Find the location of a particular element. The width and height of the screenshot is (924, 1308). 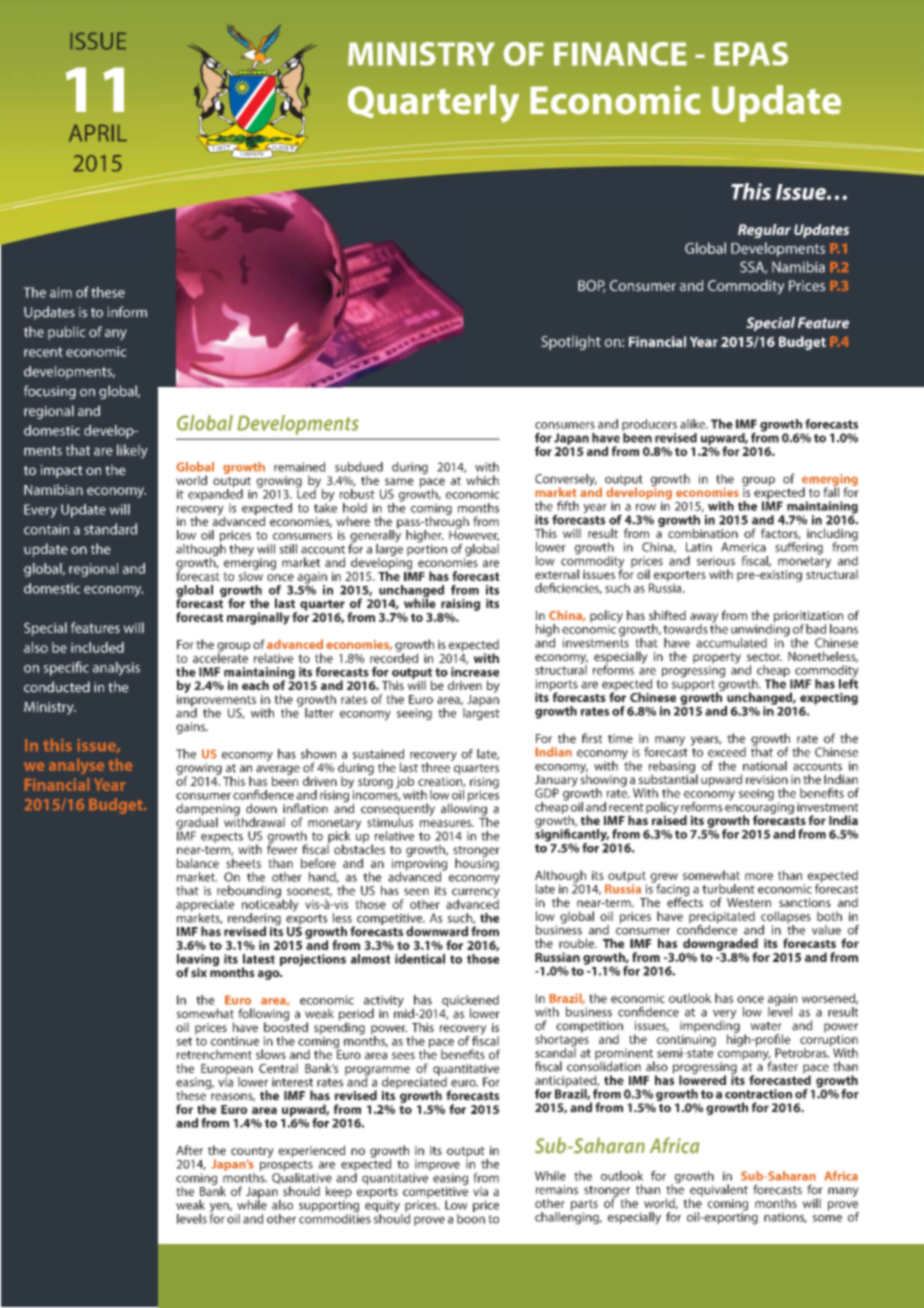

gradual is located at coordinates (197, 823).
